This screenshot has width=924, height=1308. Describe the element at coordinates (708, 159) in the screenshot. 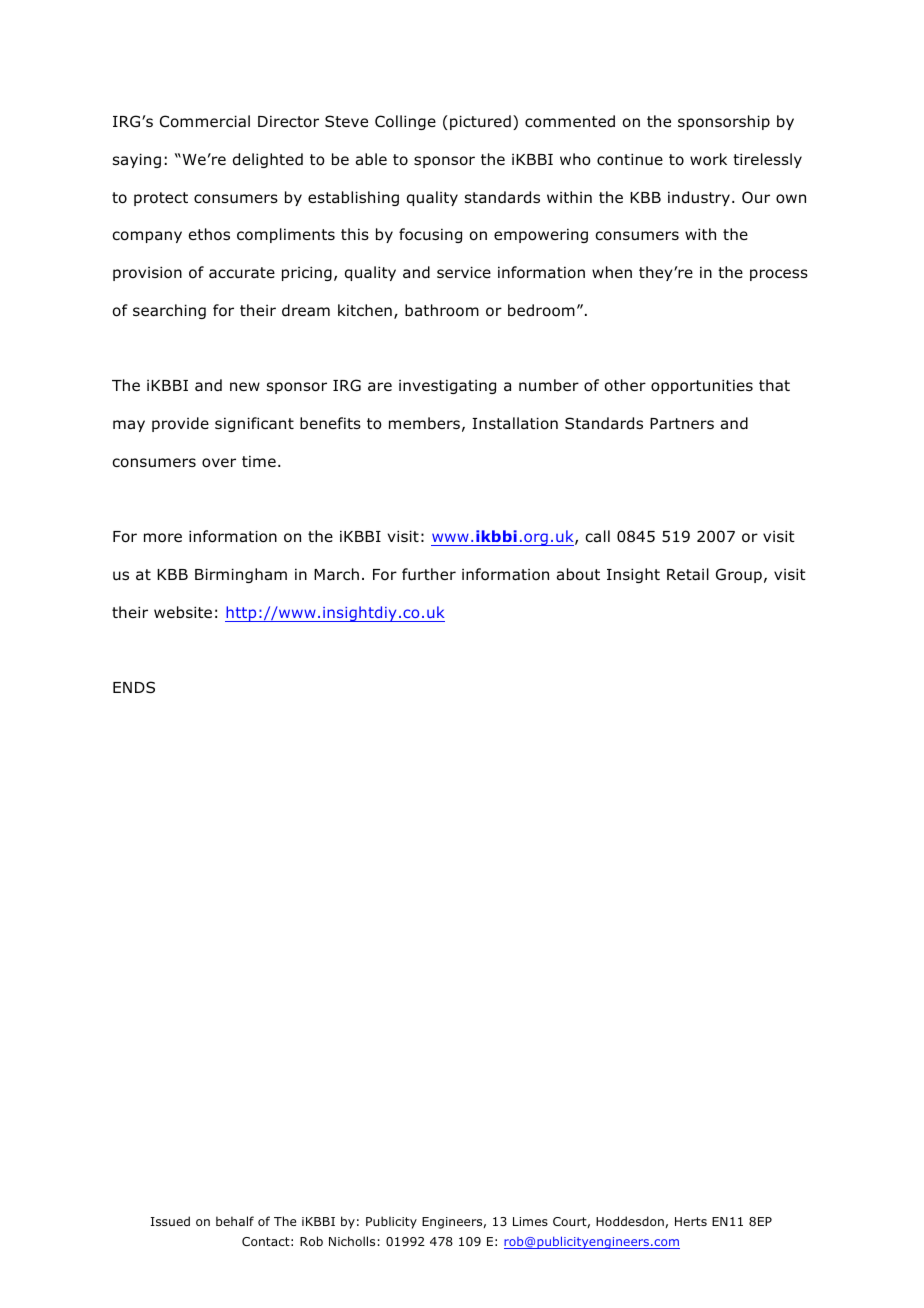

I see `work` at that location.
